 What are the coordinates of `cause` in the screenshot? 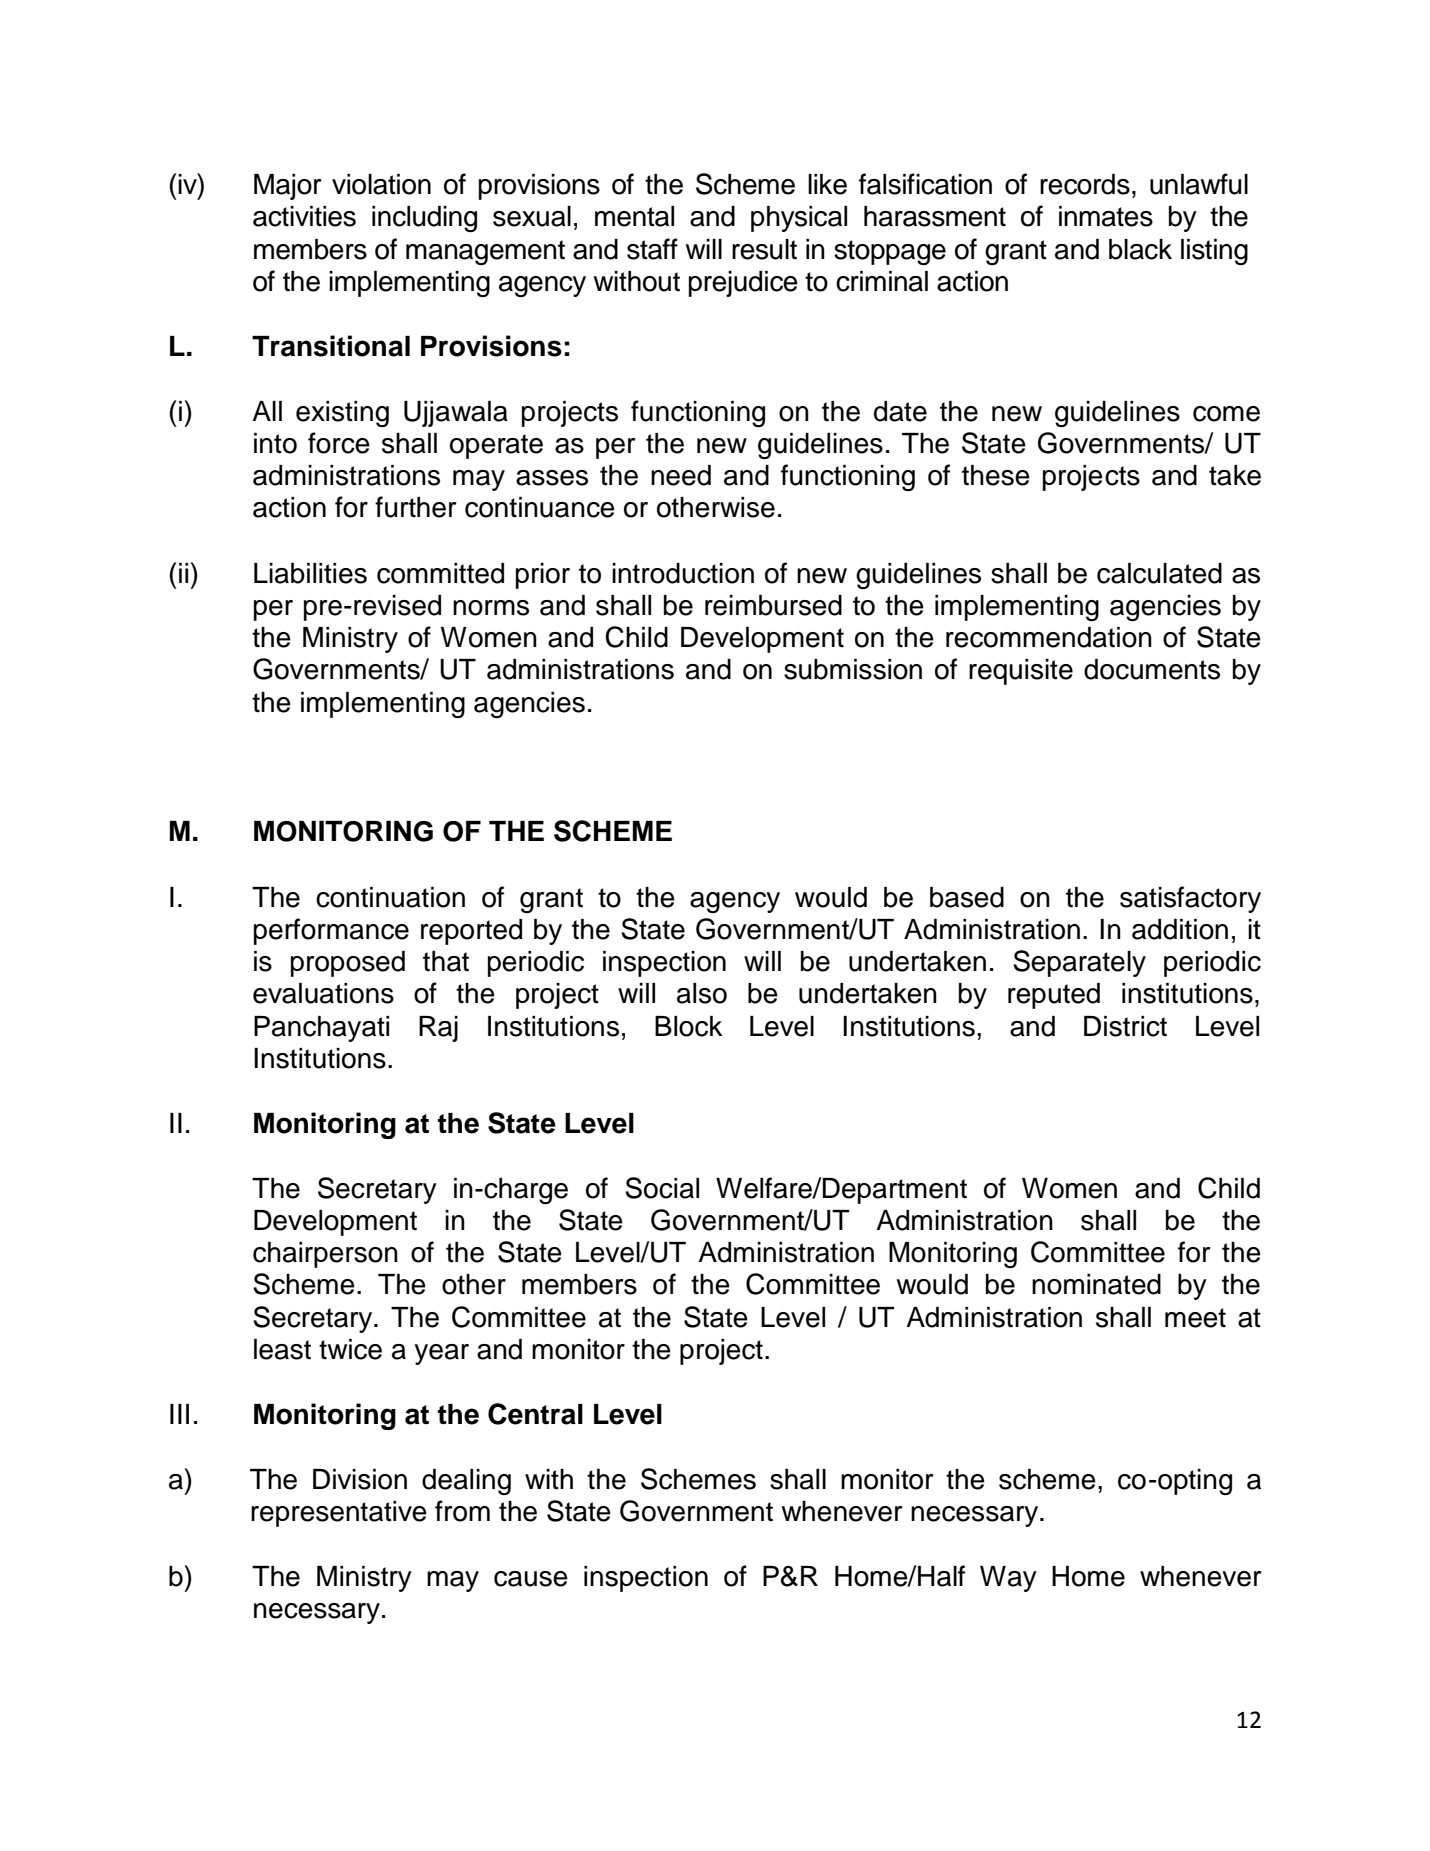 It's located at (531, 1579).
